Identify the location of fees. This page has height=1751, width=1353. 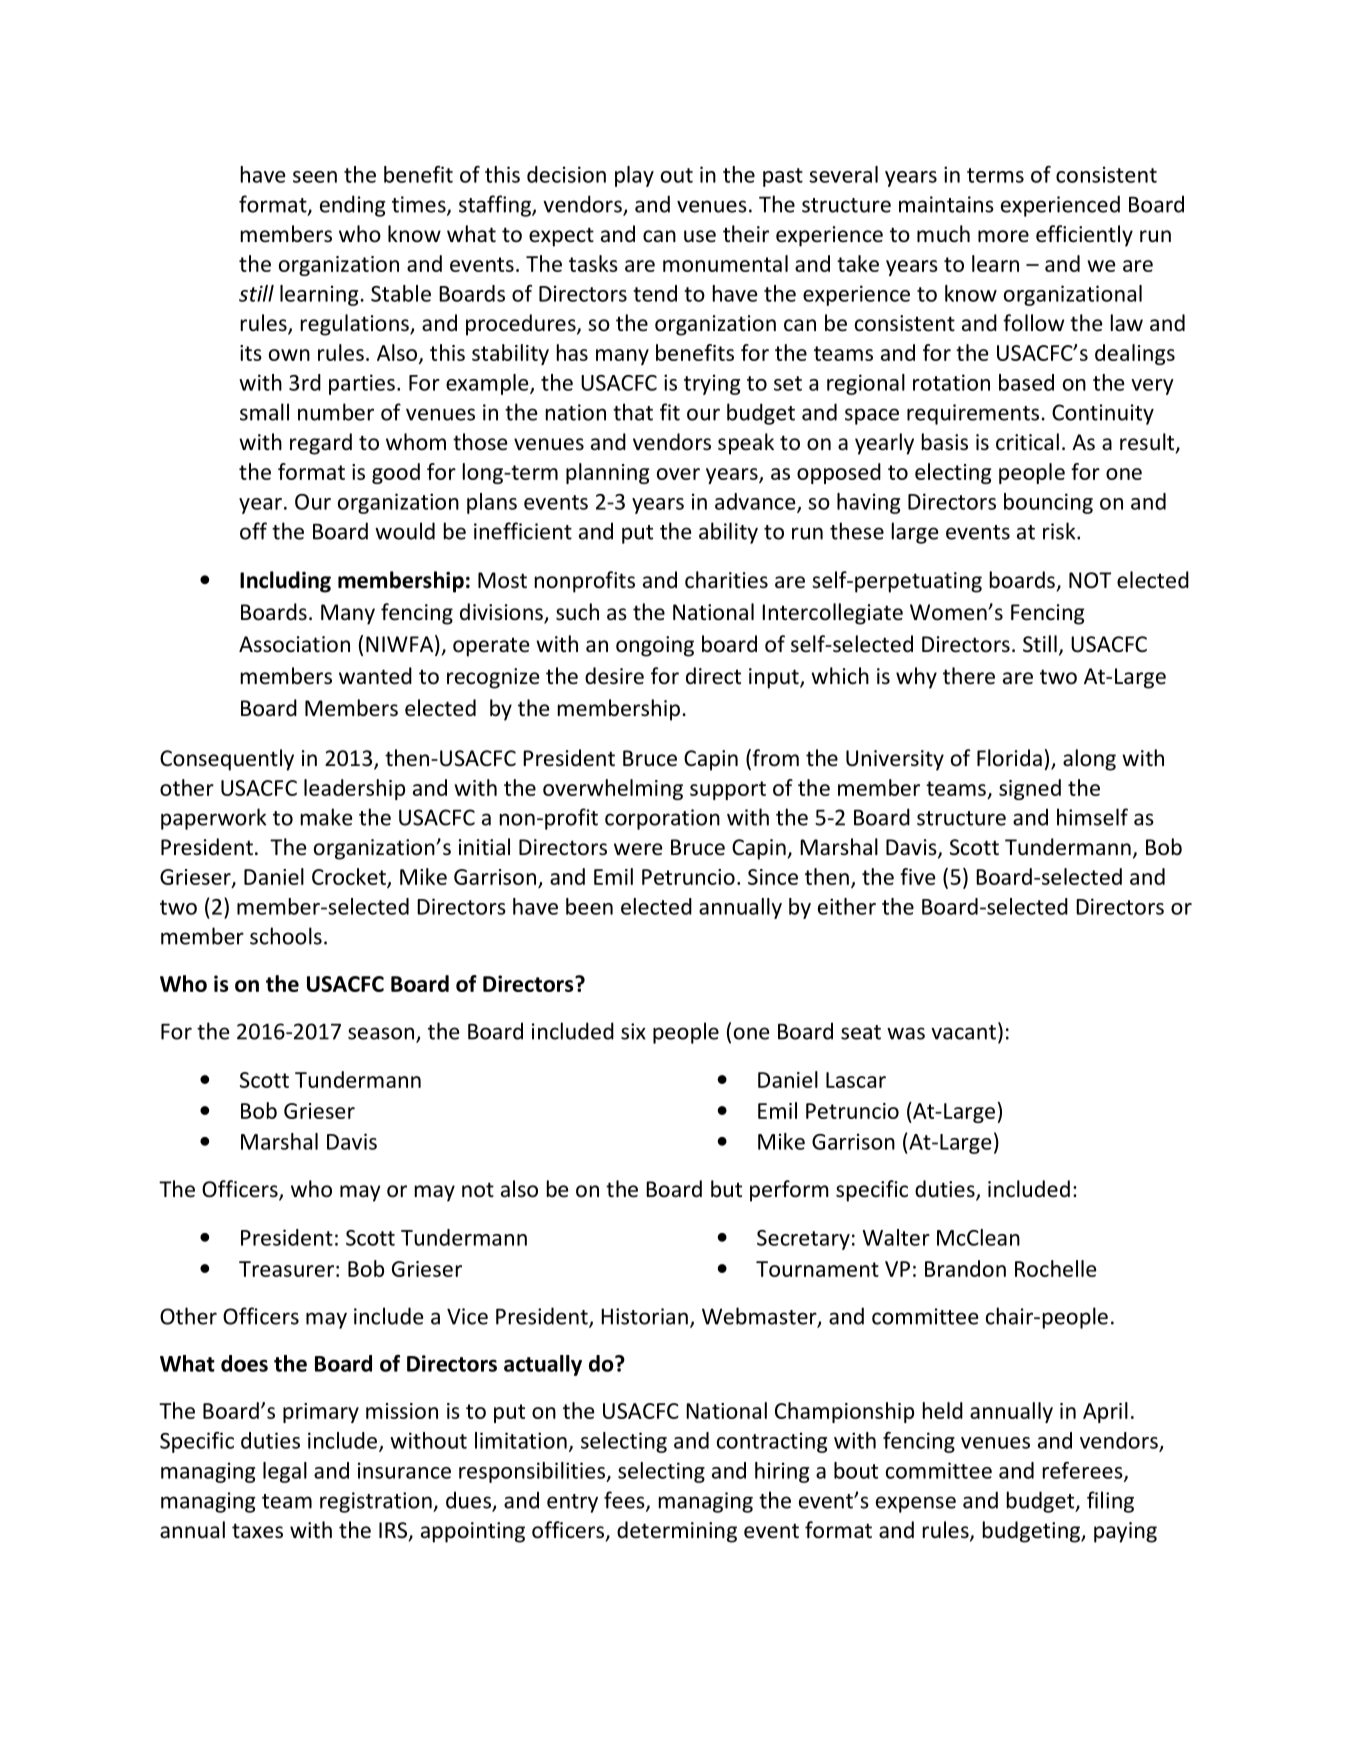
(625, 1501).
